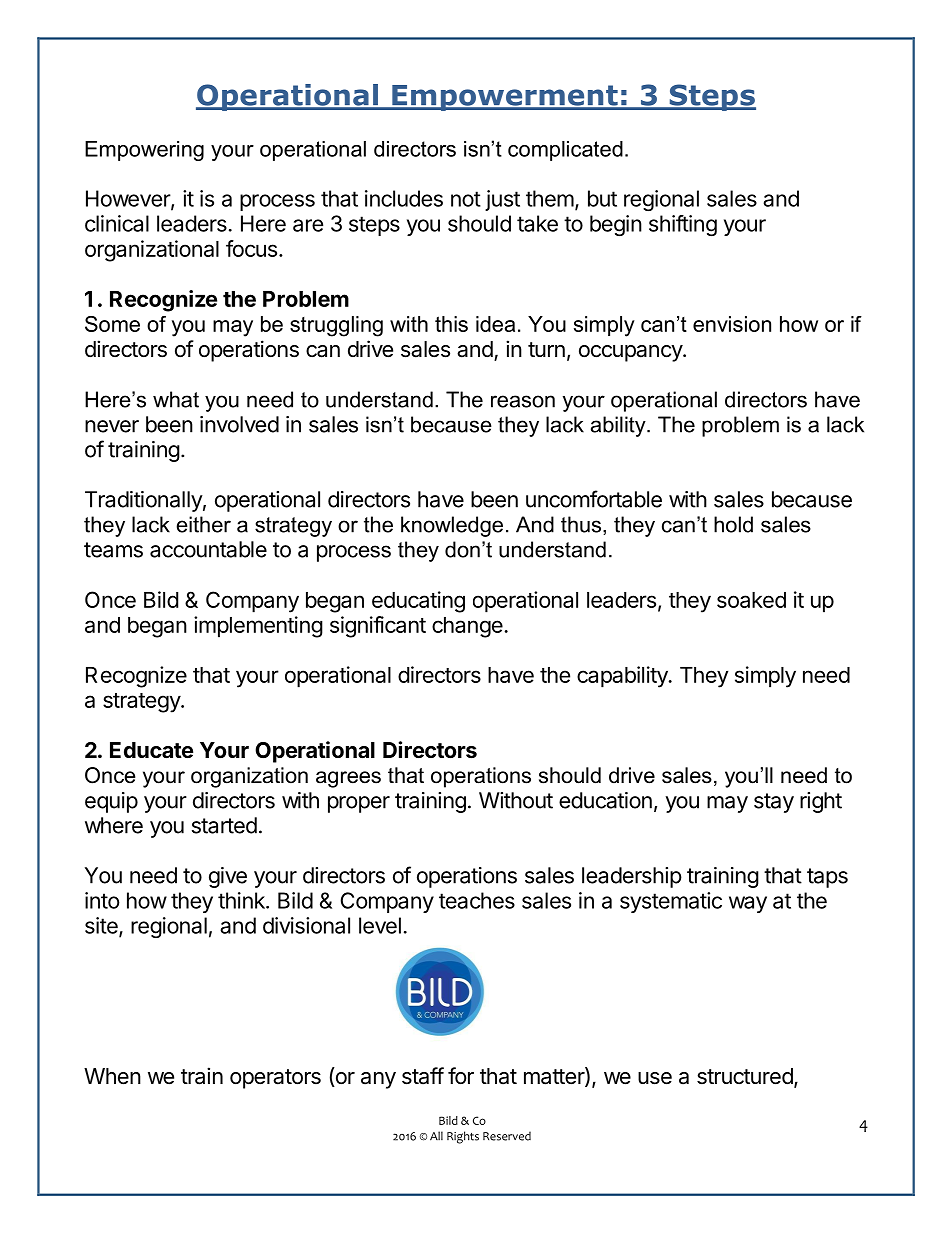 The image size is (952, 1233). What do you see at coordinates (151, 750) in the screenshot?
I see `Educate` at bounding box center [151, 750].
